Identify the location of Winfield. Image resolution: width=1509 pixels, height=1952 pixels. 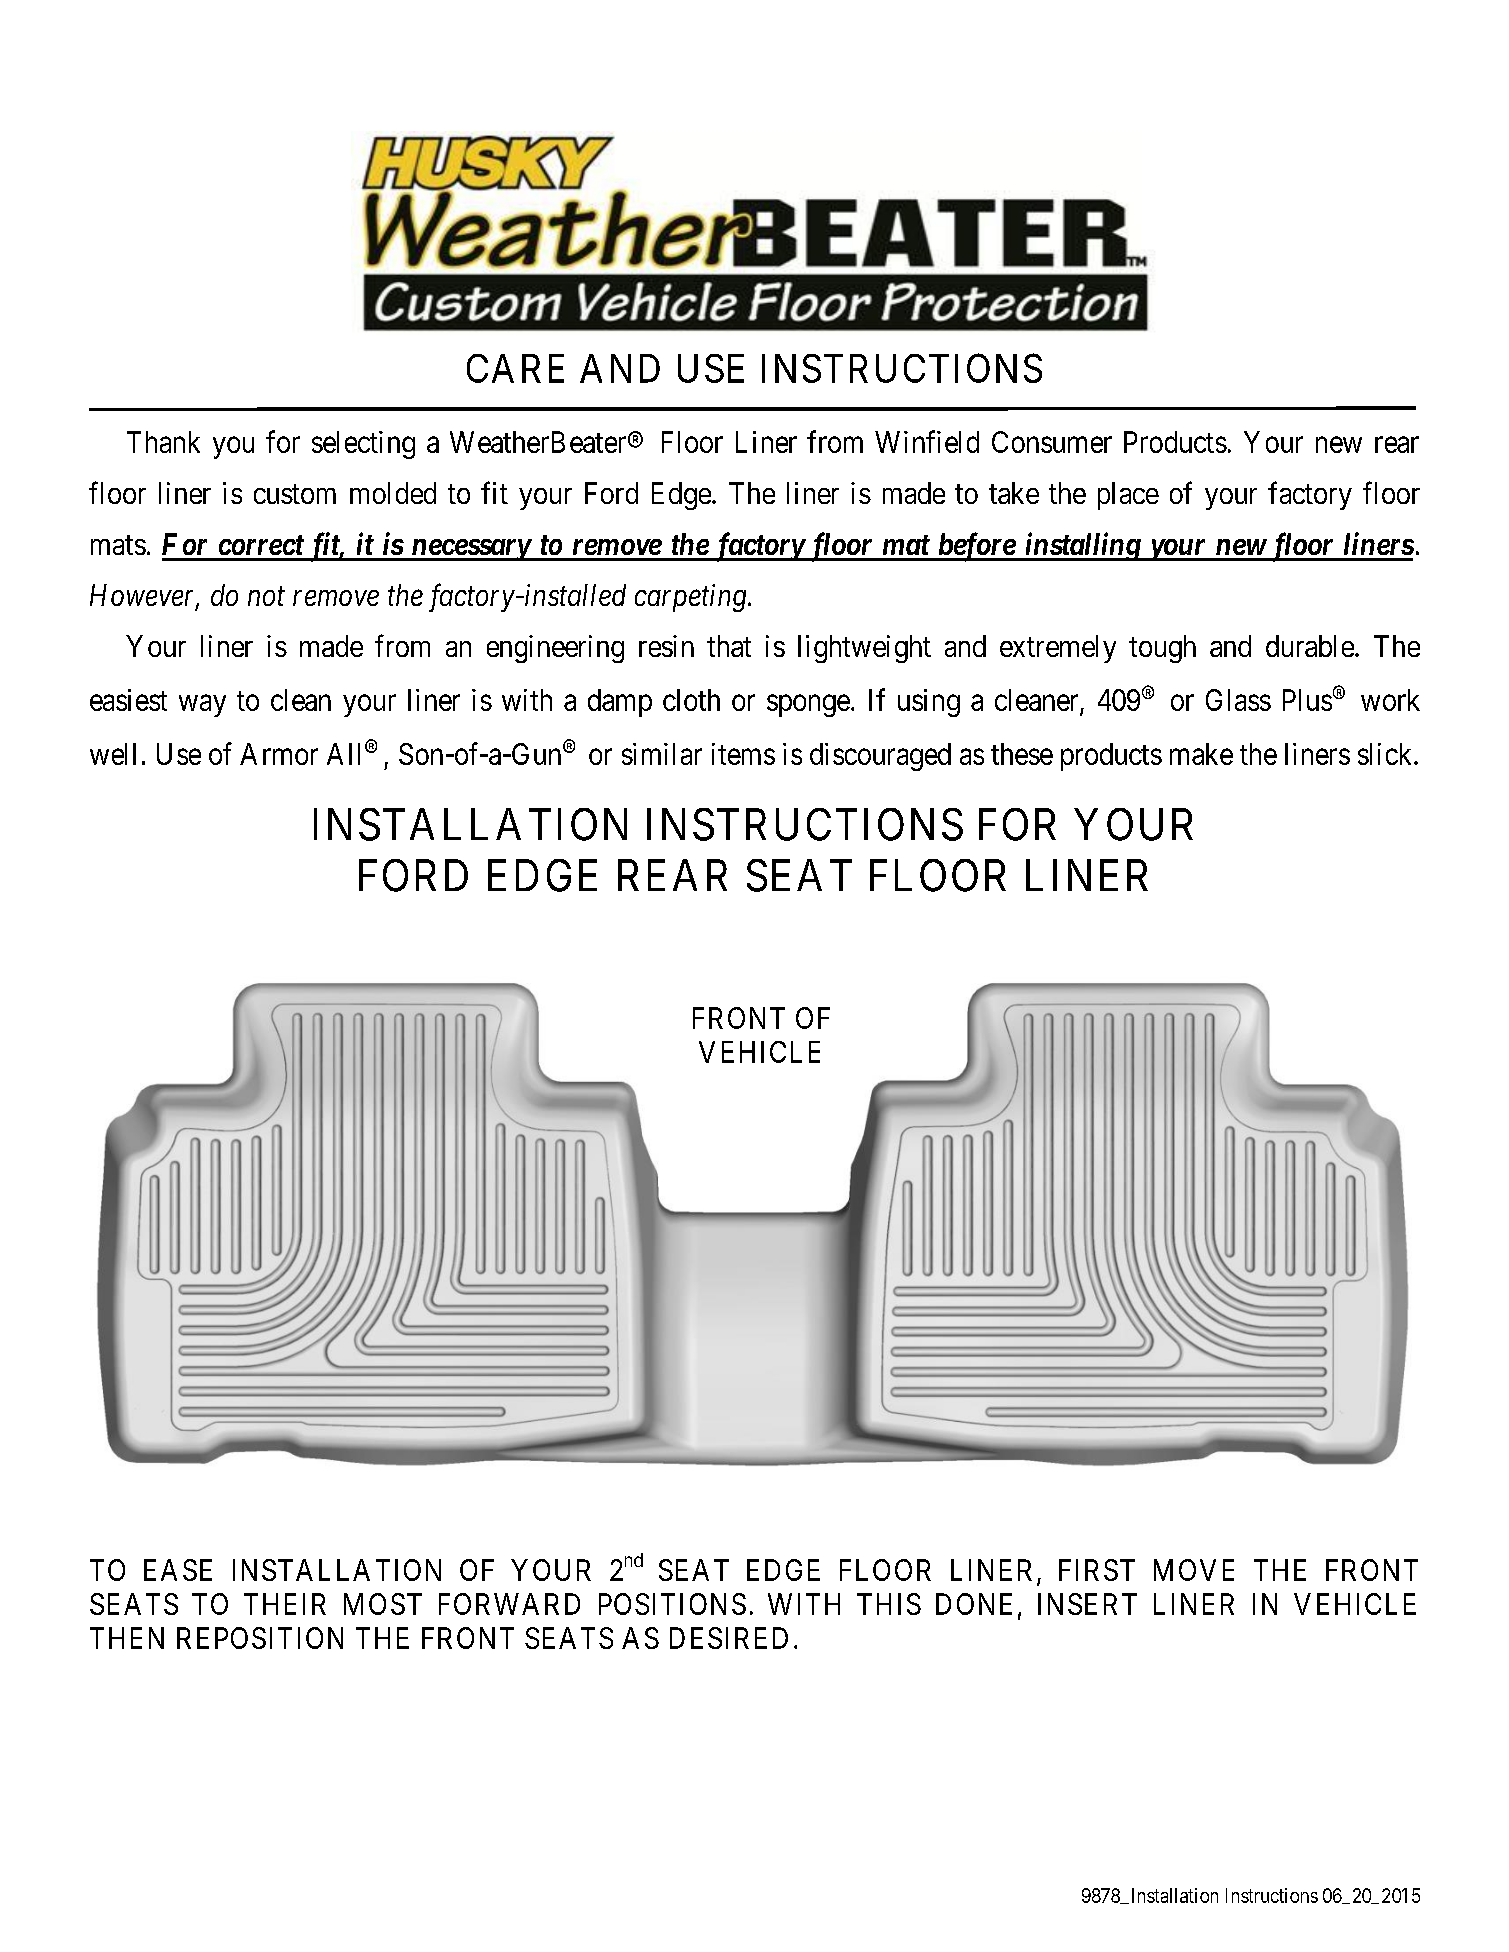
(927, 441).
